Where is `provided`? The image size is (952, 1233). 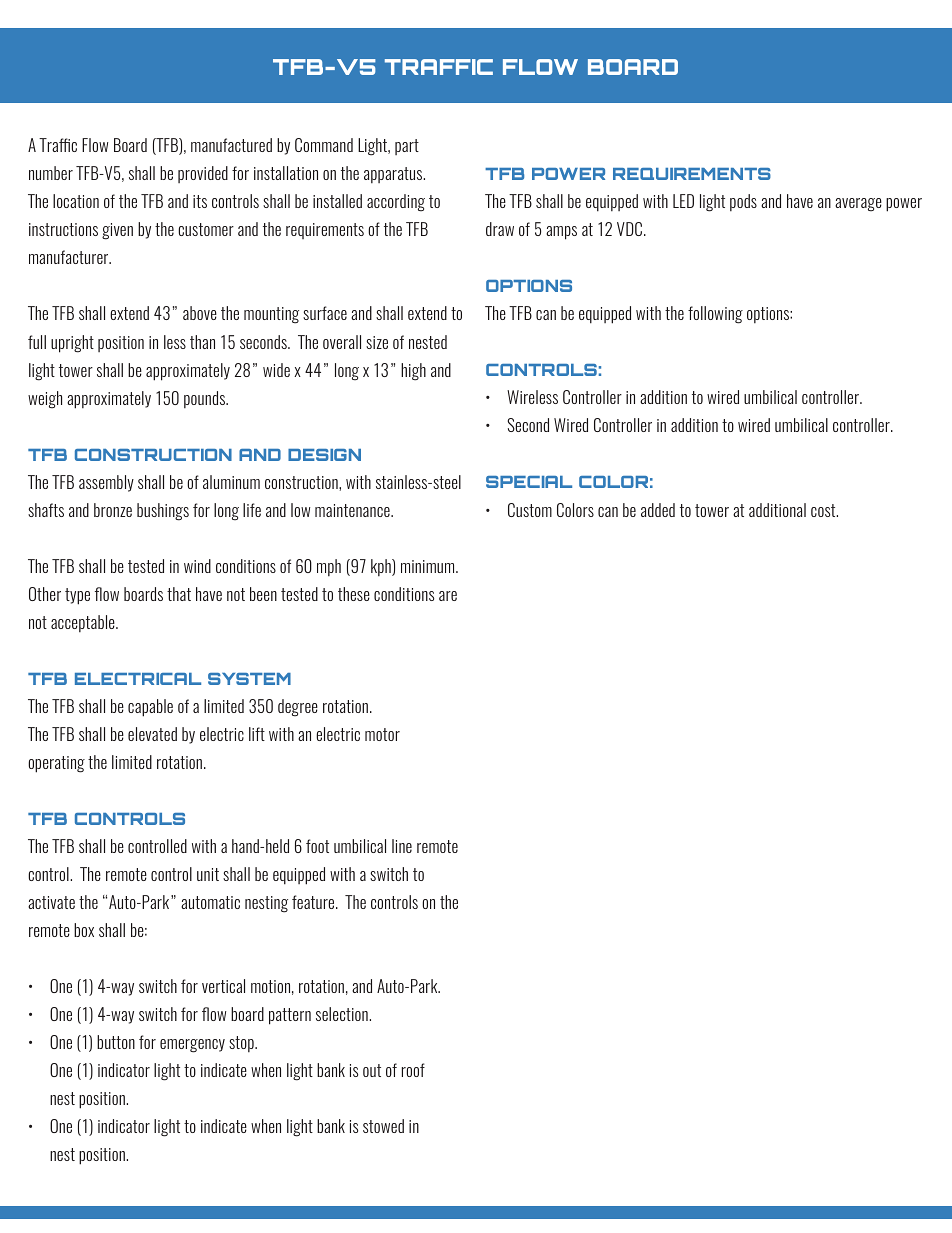
provided is located at coordinates (203, 174).
